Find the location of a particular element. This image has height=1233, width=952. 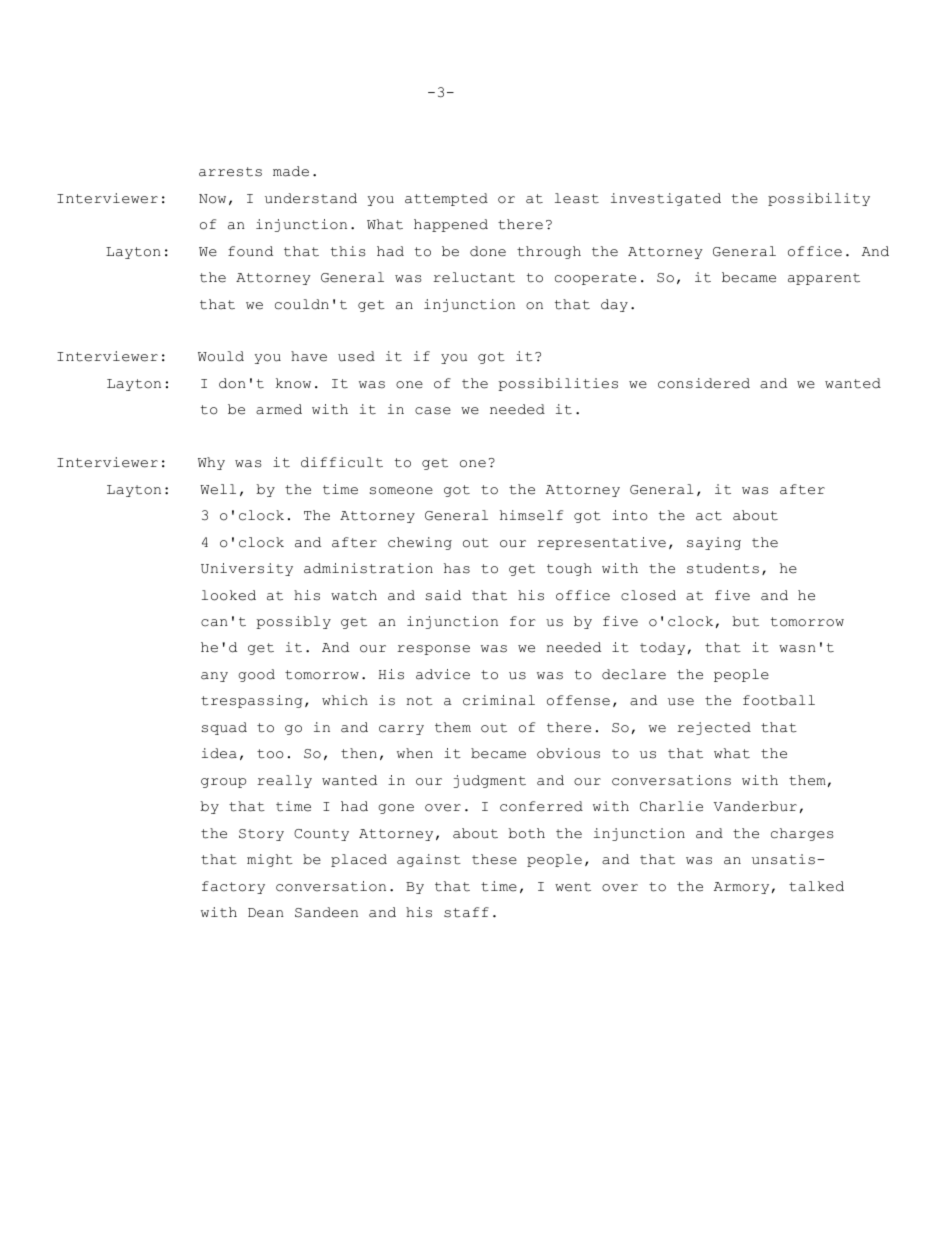

understand is located at coordinates (311, 198).
